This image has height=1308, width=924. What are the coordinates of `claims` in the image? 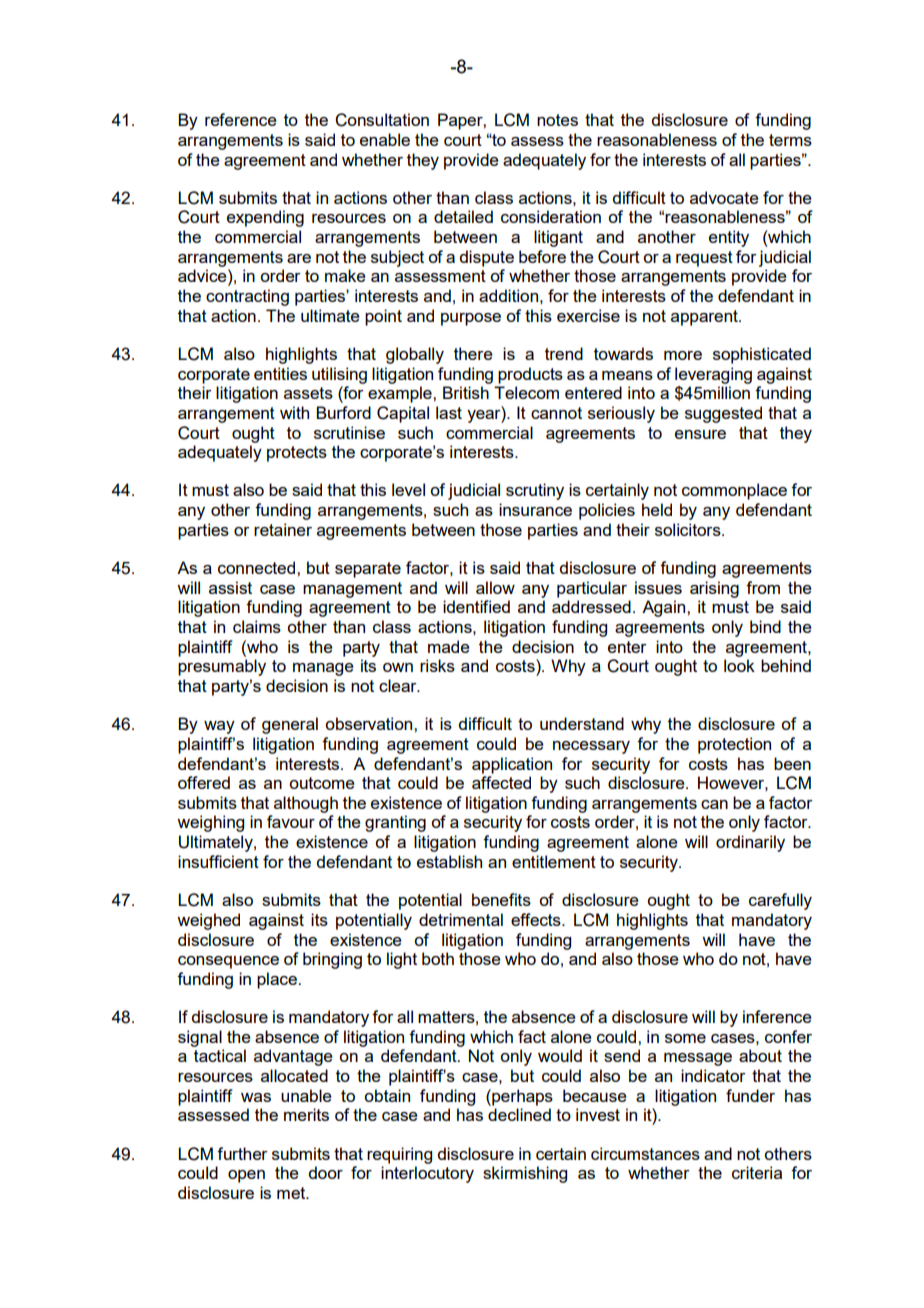 It's located at (257, 626).
